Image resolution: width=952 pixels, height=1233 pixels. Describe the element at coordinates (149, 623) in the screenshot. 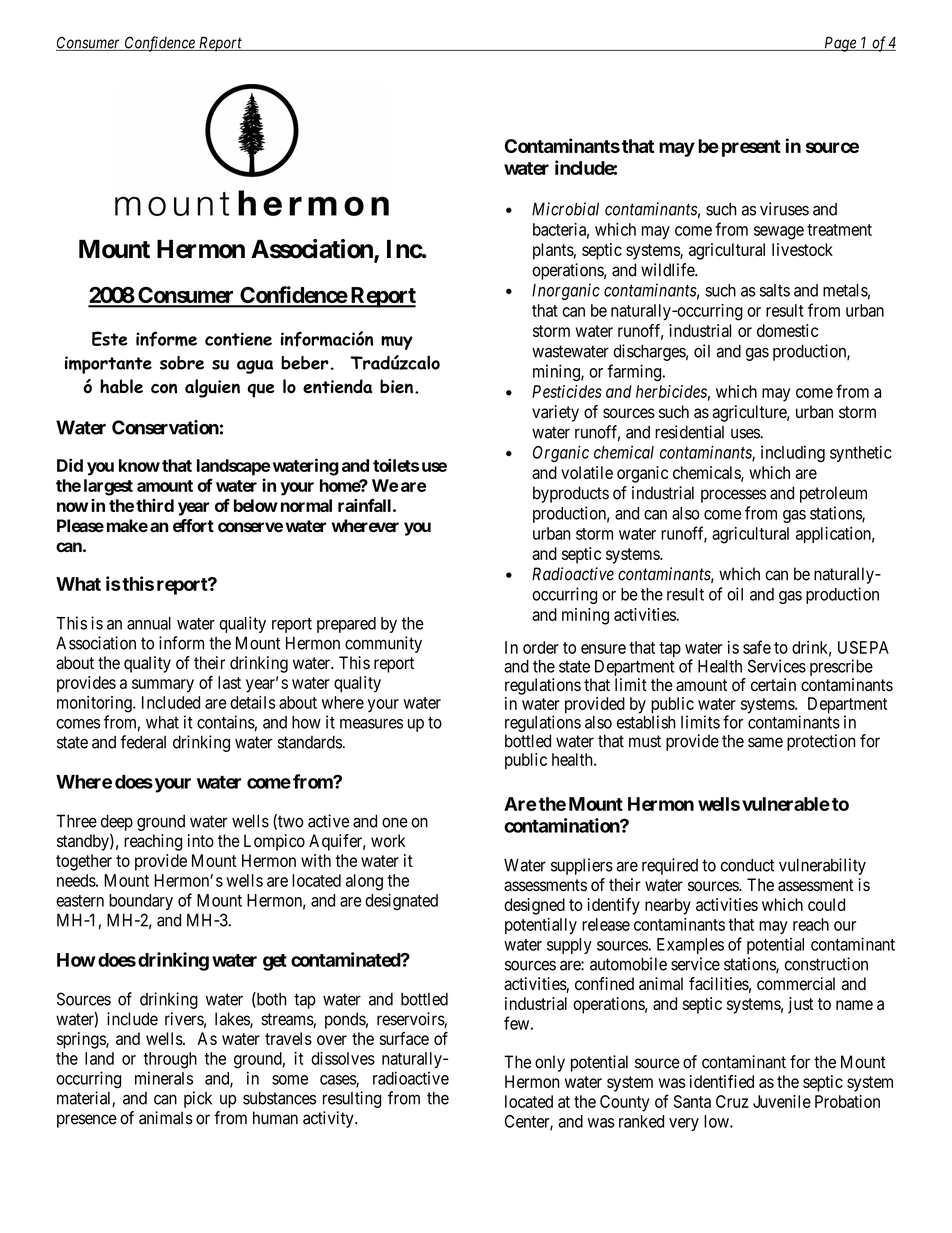

I see `annual` at that location.
